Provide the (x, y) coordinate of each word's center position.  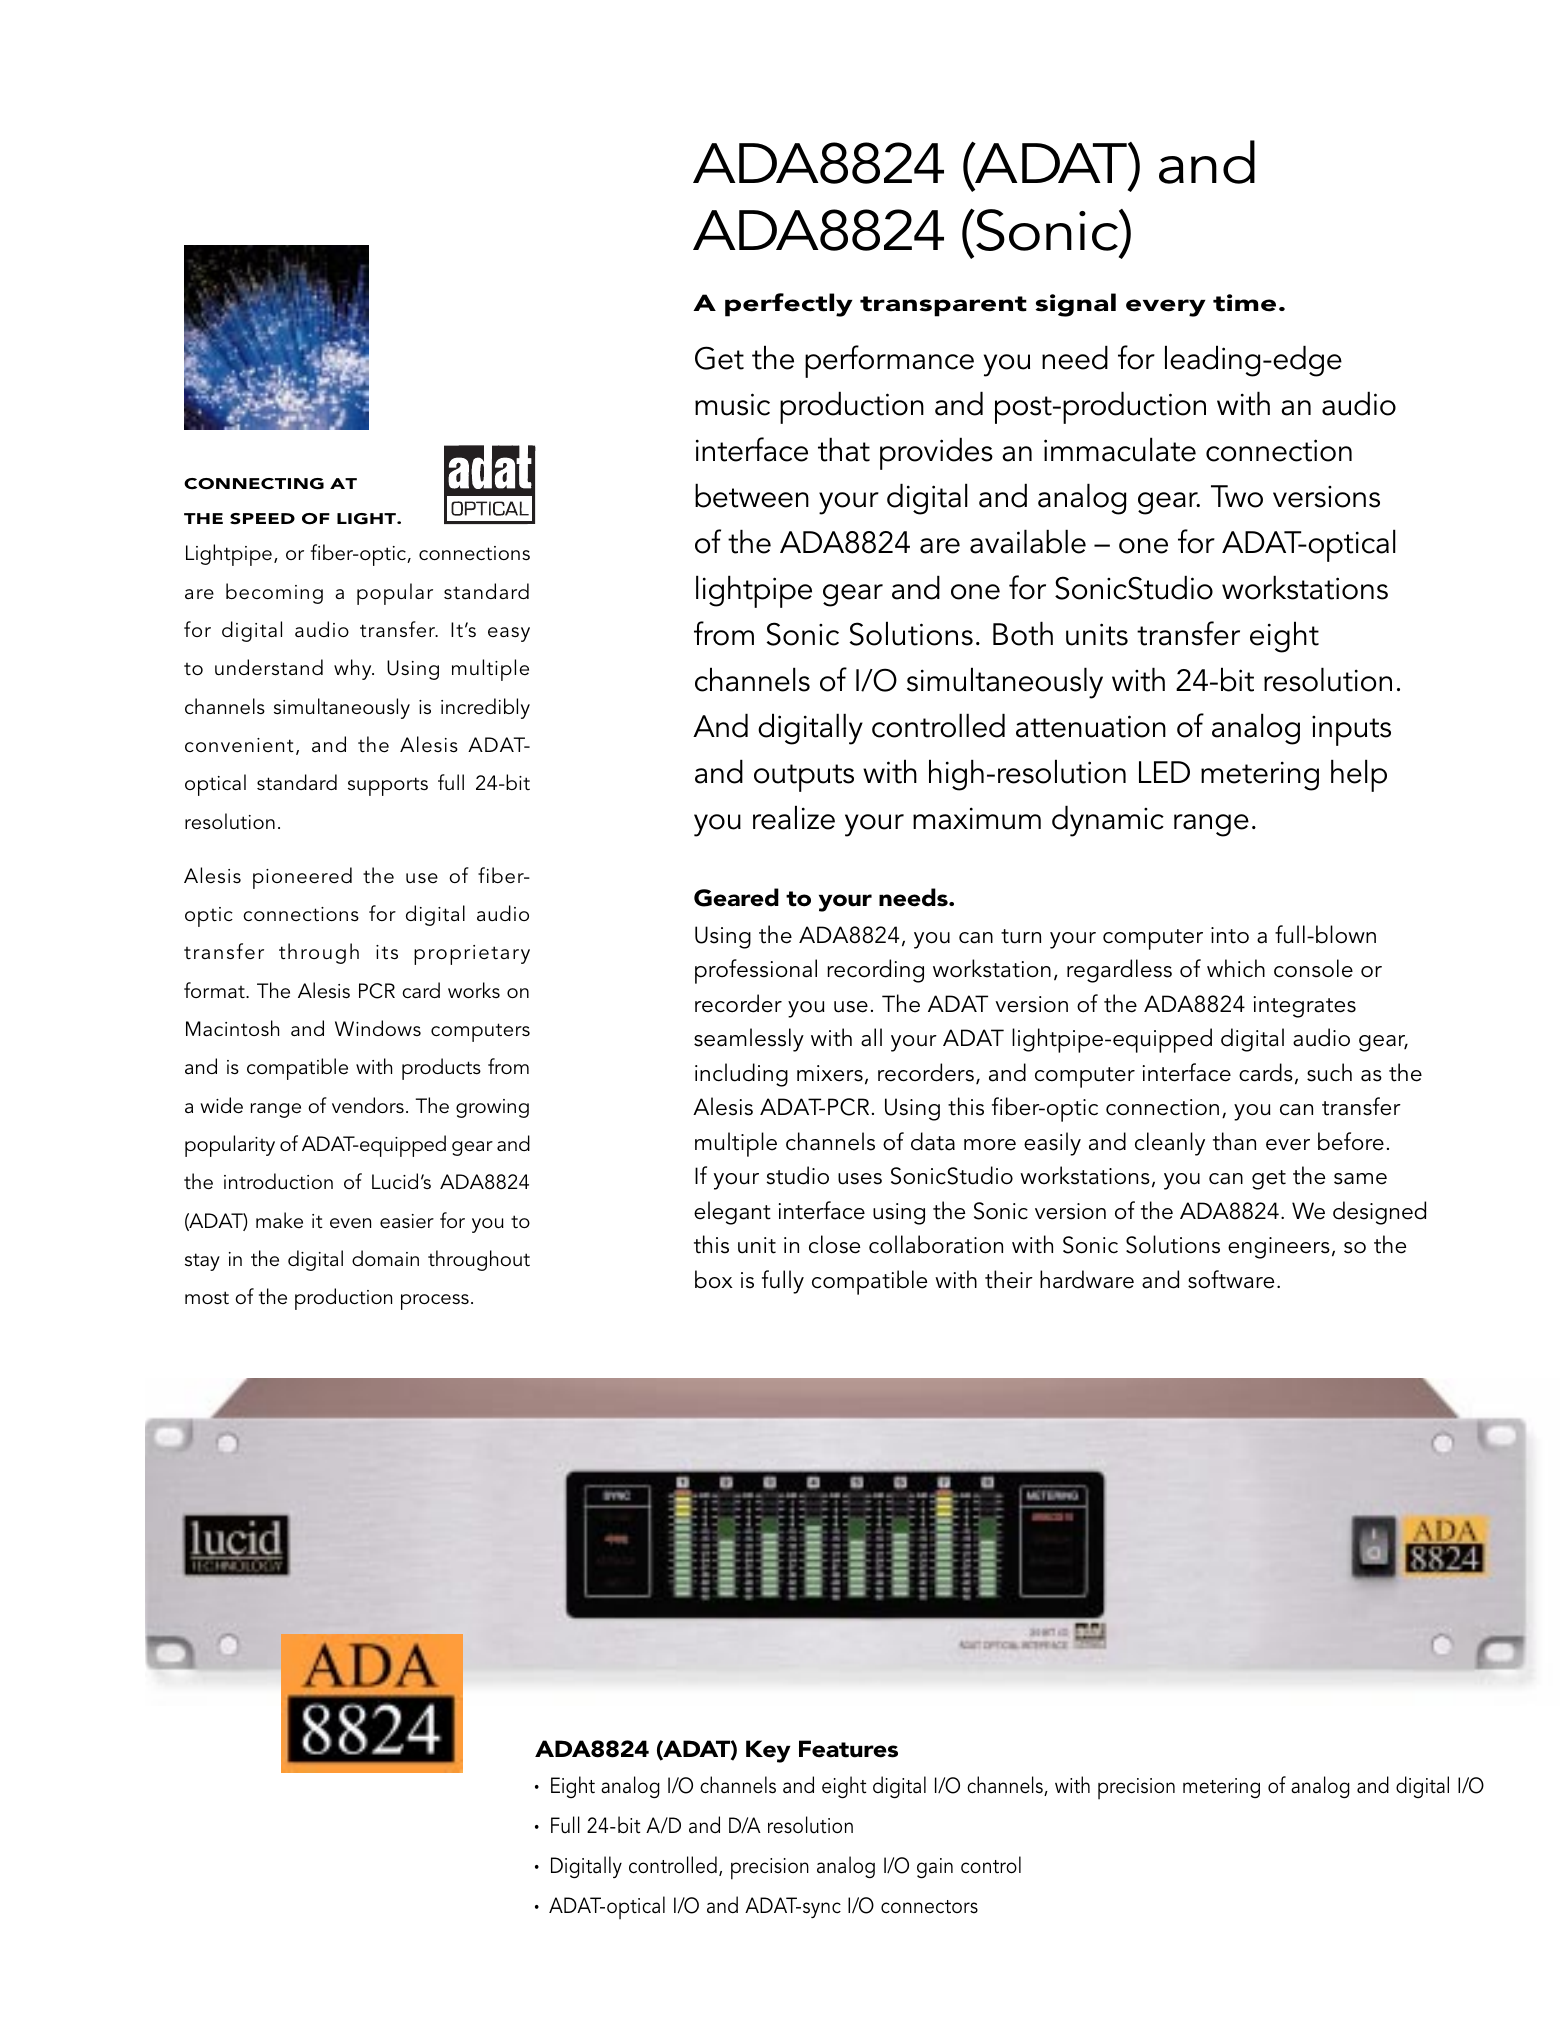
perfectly (789, 305)
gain (935, 1868)
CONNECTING (254, 484)
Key (768, 1751)
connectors (929, 1907)
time (1244, 303)
